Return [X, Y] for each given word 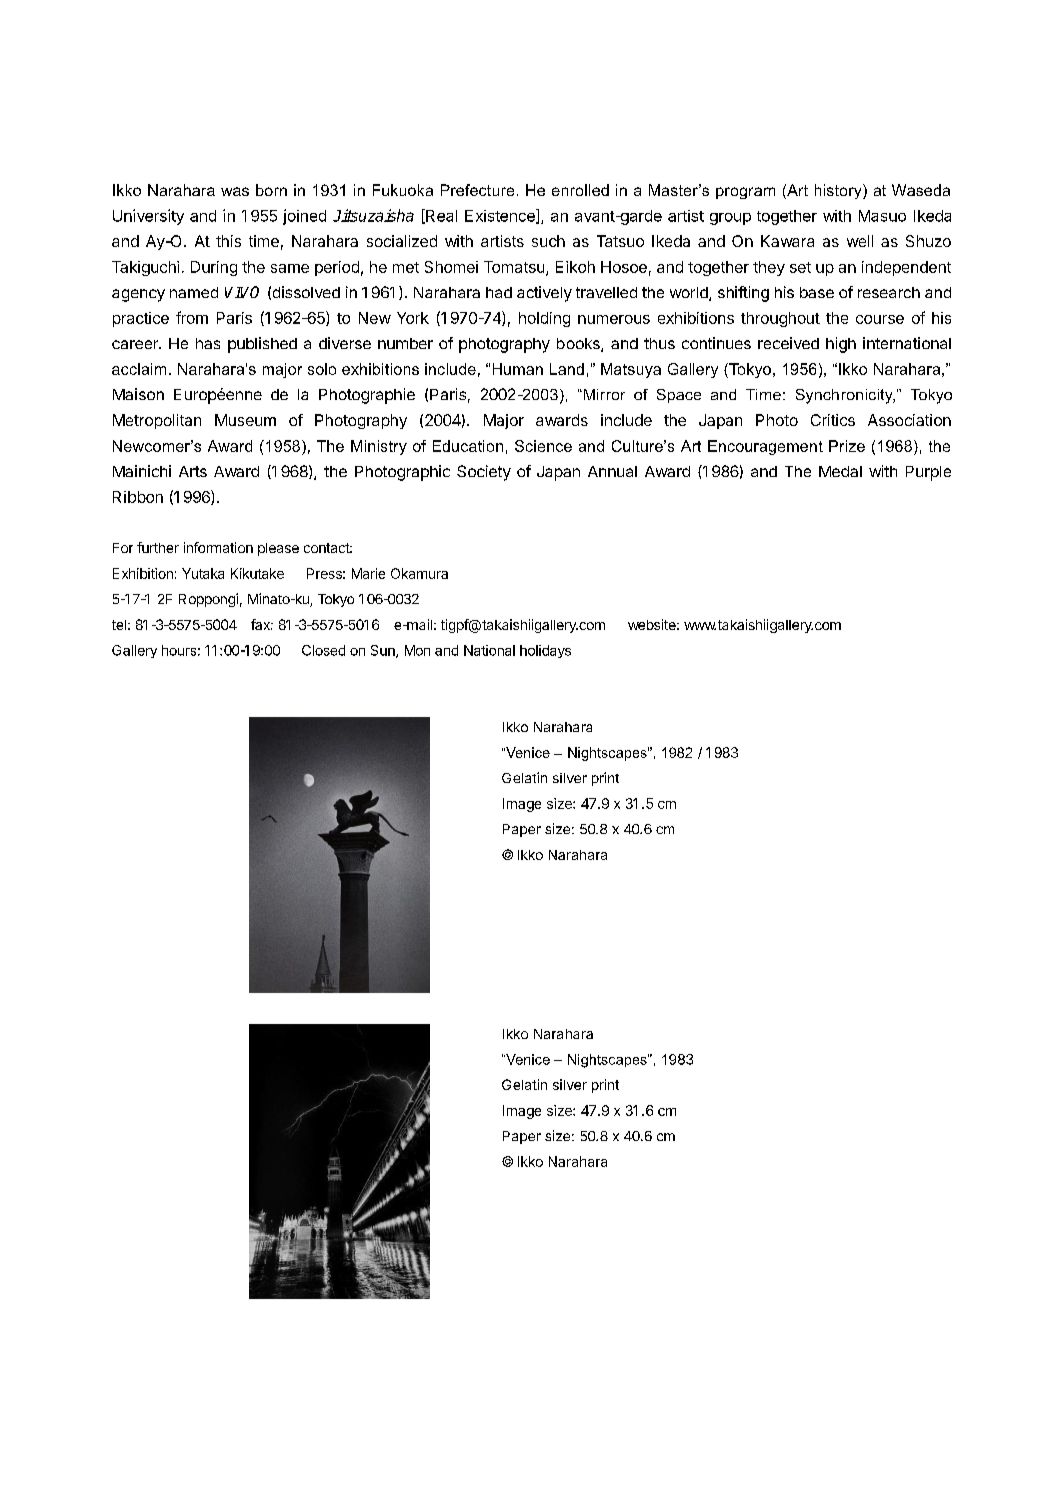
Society [484, 473]
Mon [417, 650]
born [271, 190]
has [208, 343]
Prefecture [477, 190]
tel [119, 625]
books [579, 345]
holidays [545, 651]
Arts [193, 471]
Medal [840, 471]
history [839, 191]
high [841, 345]
